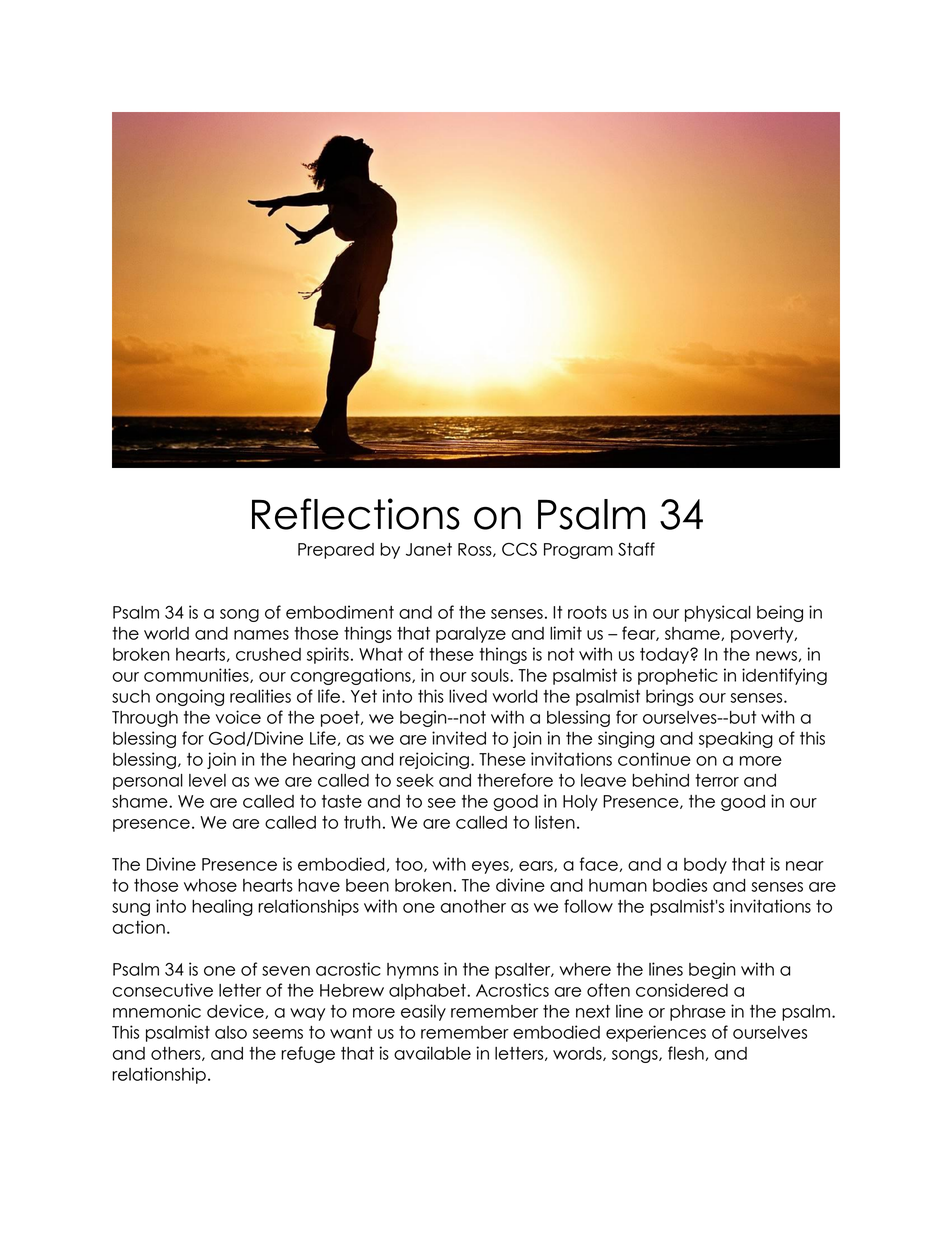 The height and width of the screenshot is (1233, 952). What do you see at coordinates (763, 635) in the screenshot?
I see `poverty` at bounding box center [763, 635].
